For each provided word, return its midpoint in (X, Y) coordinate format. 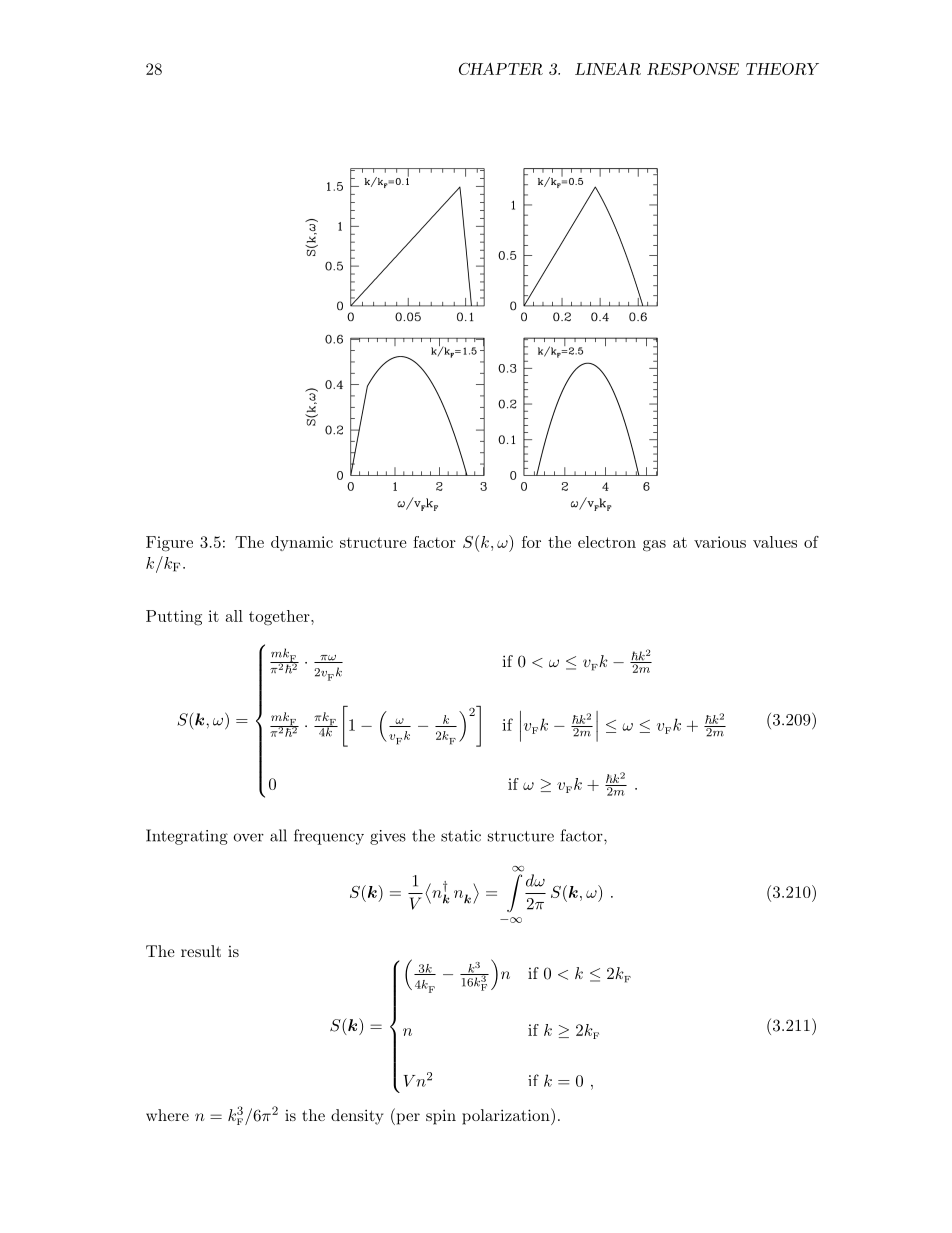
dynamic (302, 543)
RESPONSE (693, 69)
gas (654, 546)
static (461, 836)
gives (388, 837)
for (531, 542)
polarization (507, 1116)
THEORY (782, 69)
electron (607, 542)
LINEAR (608, 69)
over (248, 837)
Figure (169, 544)
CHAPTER (501, 68)
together (280, 618)
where (167, 1115)
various (720, 542)
